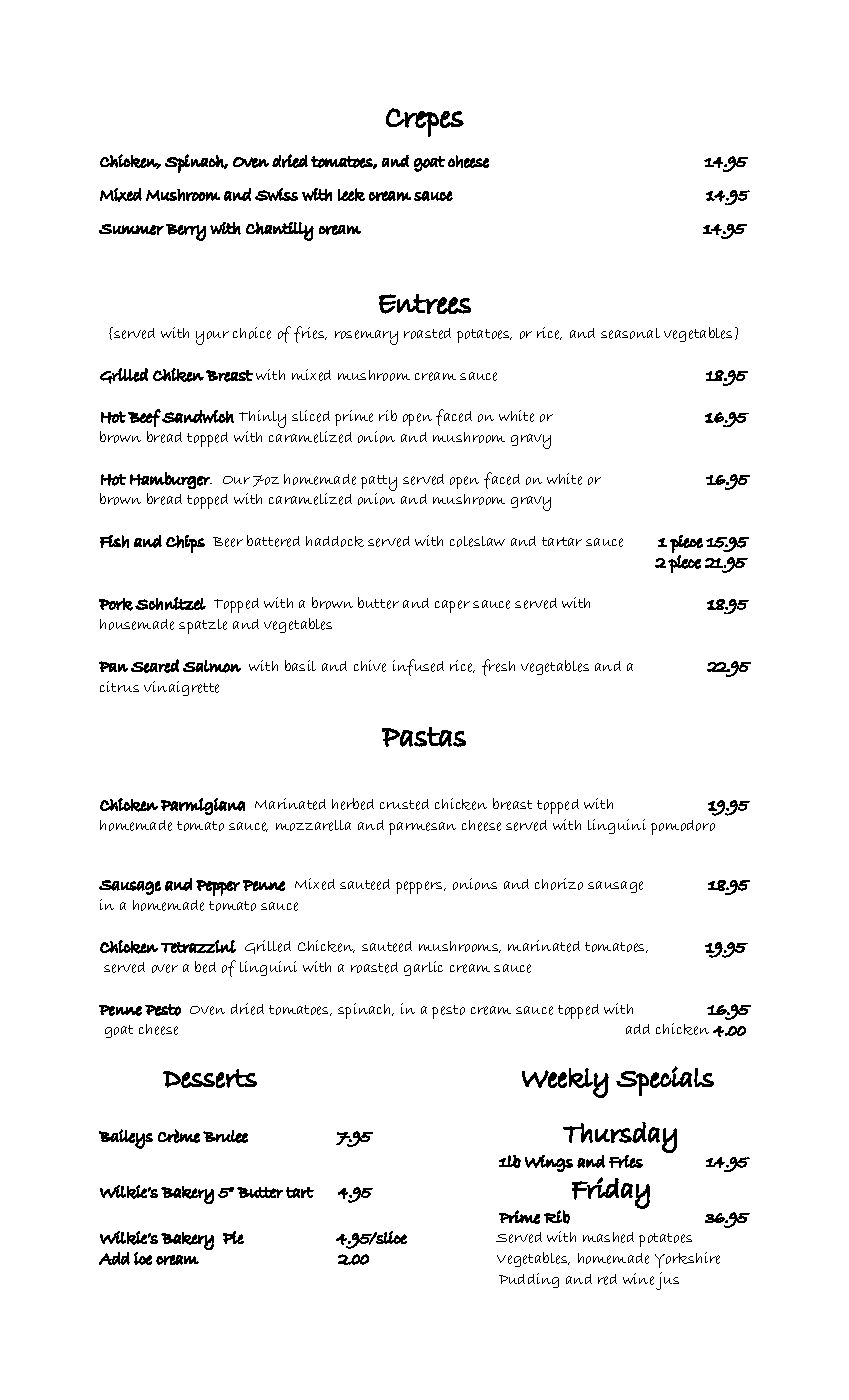  What do you see at coordinates (683, 827) in the page?
I see `pomodoro` at bounding box center [683, 827].
